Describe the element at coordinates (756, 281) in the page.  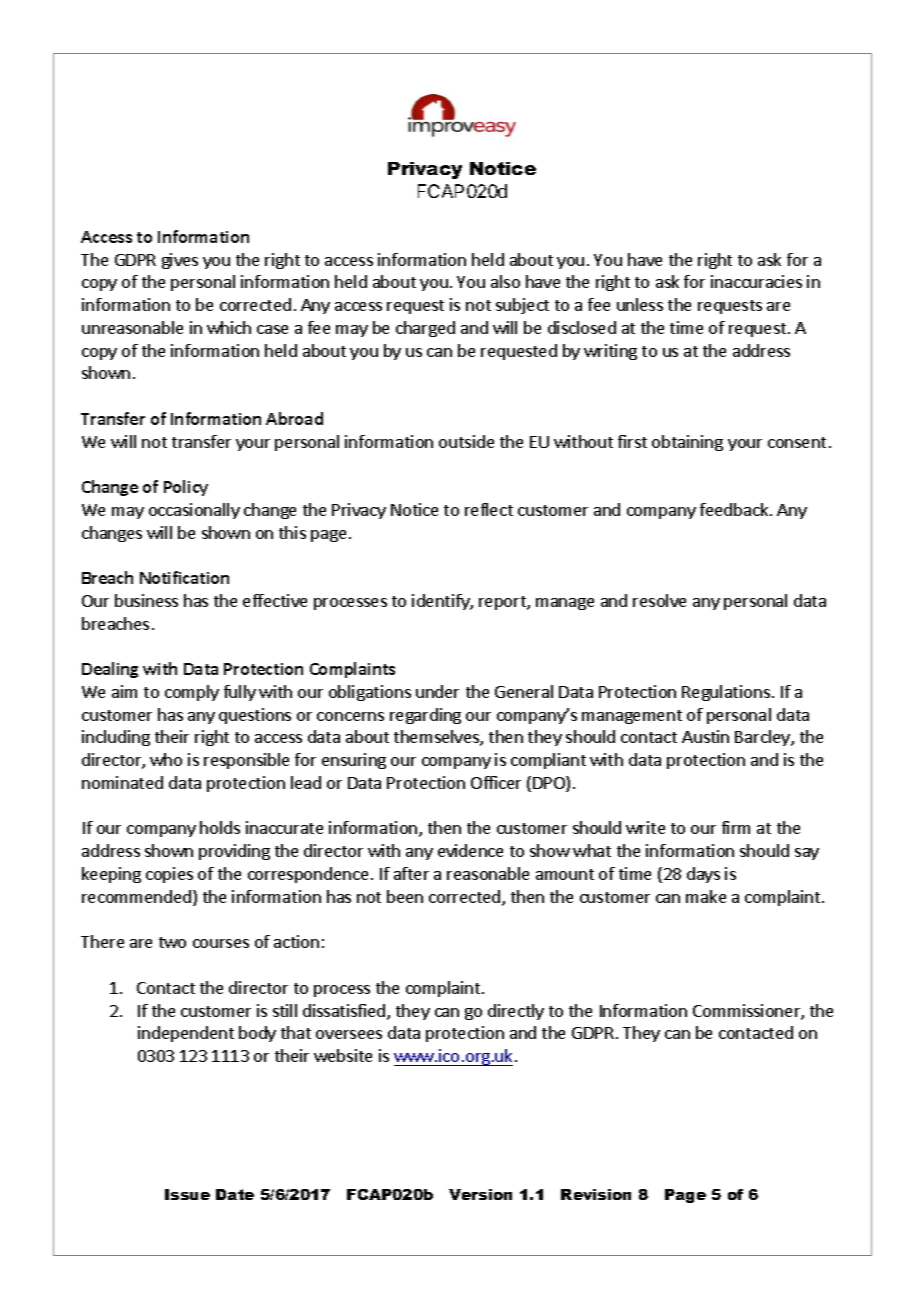
I see `inaccuracies` at that location.
